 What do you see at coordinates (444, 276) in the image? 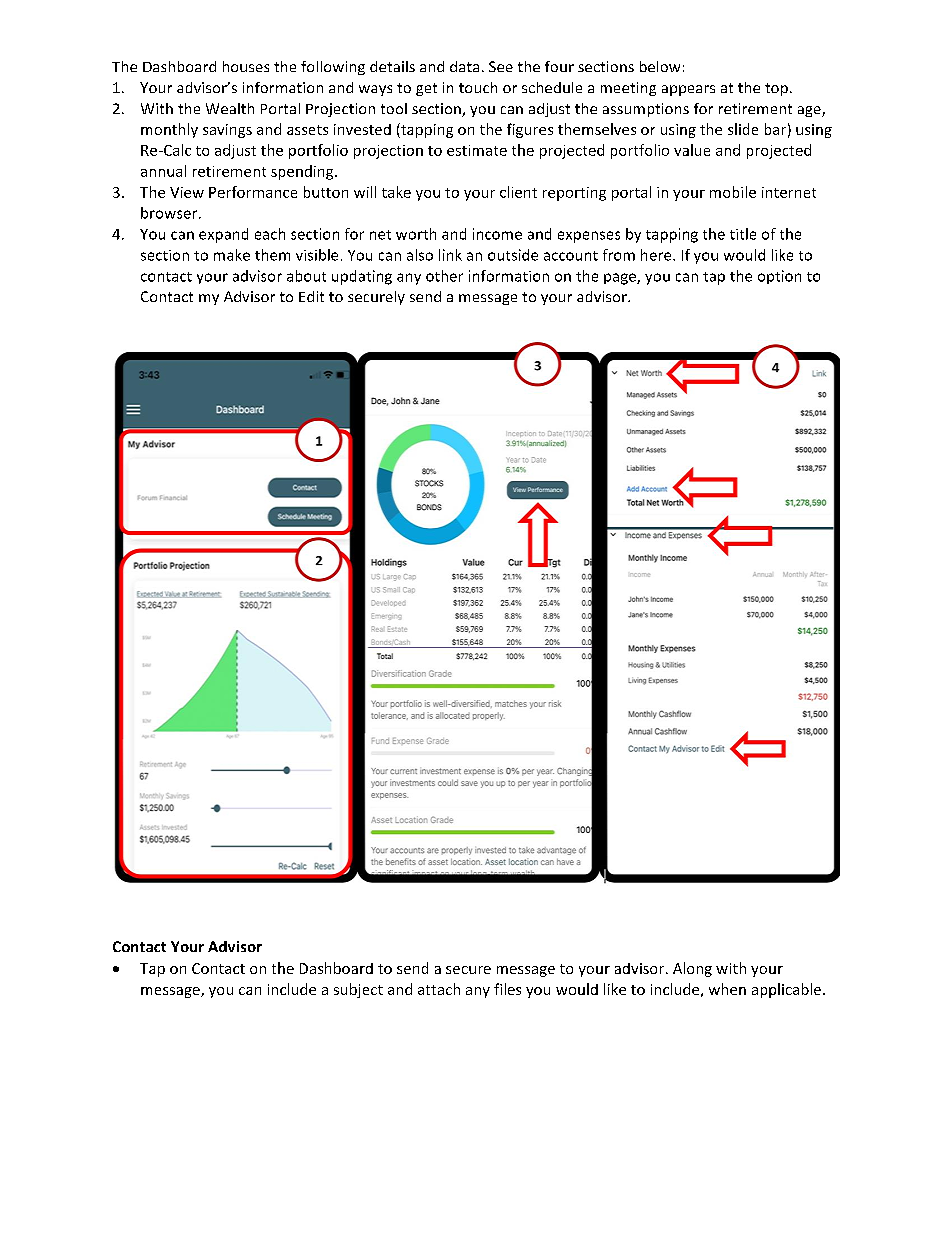
I see `other` at bounding box center [444, 276].
